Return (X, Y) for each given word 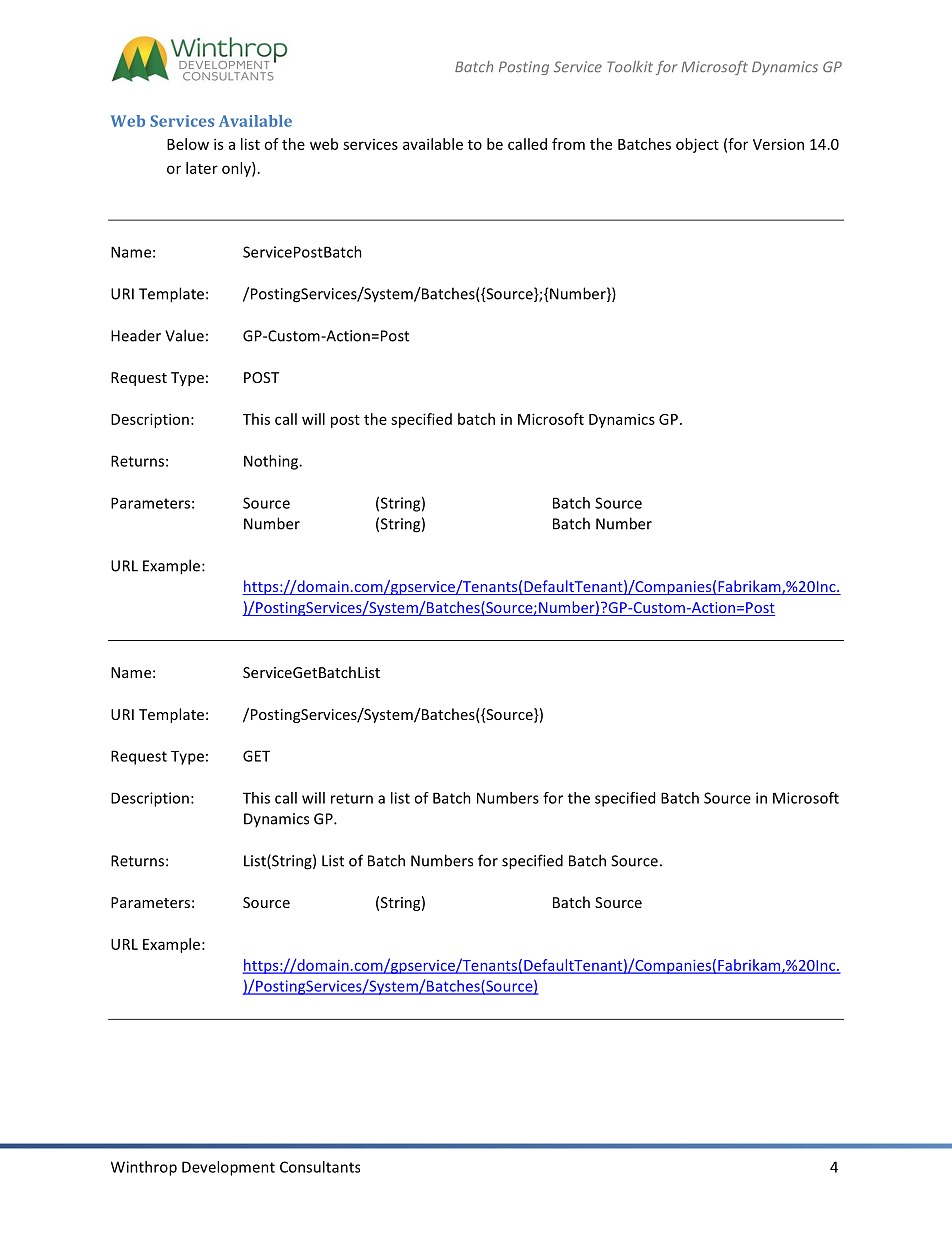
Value (184, 335)
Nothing (272, 462)
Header (136, 335)
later (202, 168)
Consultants (320, 1167)
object (697, 145)
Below (188, 144)
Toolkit (630, 66)
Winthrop (144, 1168)
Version (778, 144)
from (568, 144)
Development (228, 1168)
